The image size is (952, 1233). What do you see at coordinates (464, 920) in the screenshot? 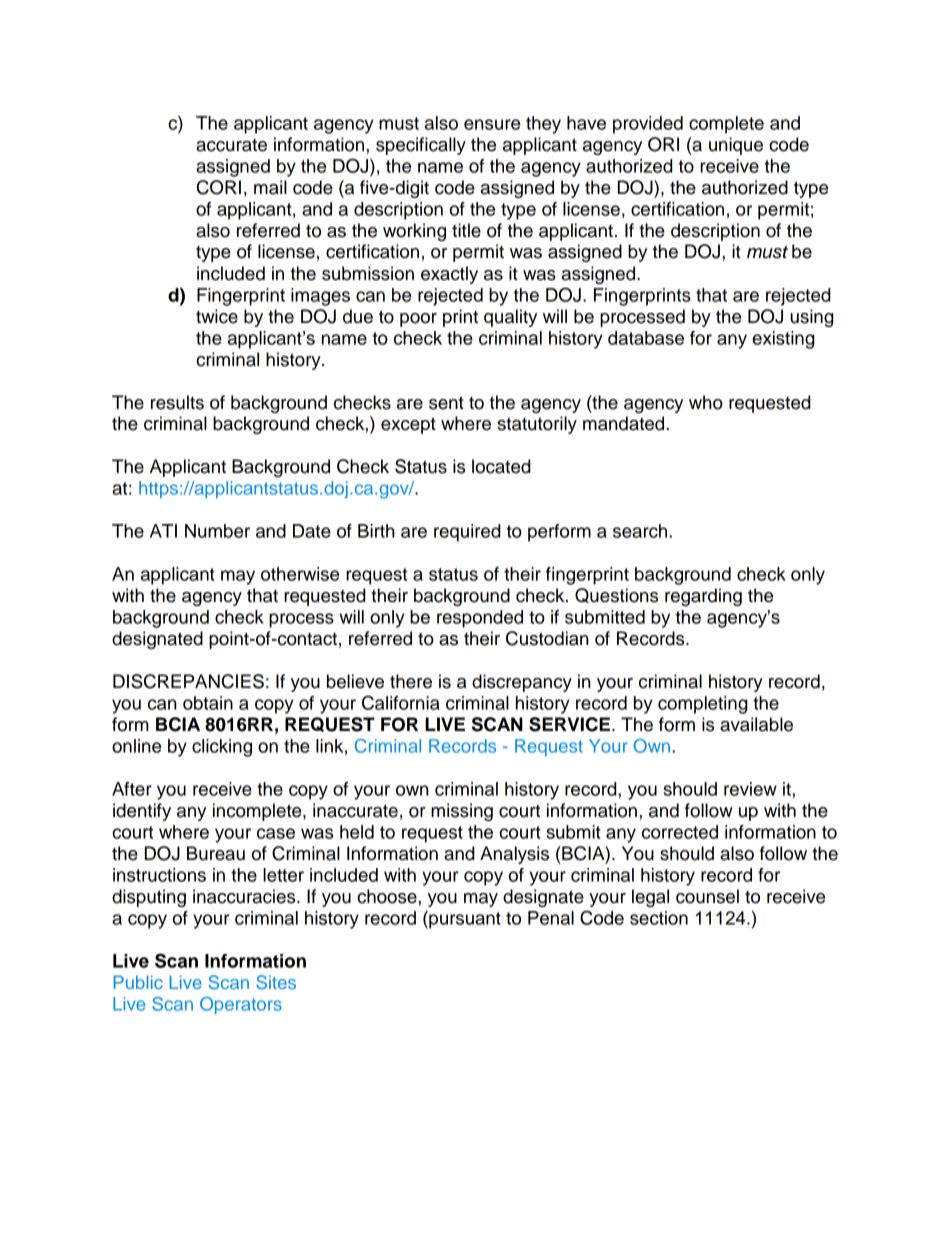
I see `pursuant` at bounding box center [464, 920].
